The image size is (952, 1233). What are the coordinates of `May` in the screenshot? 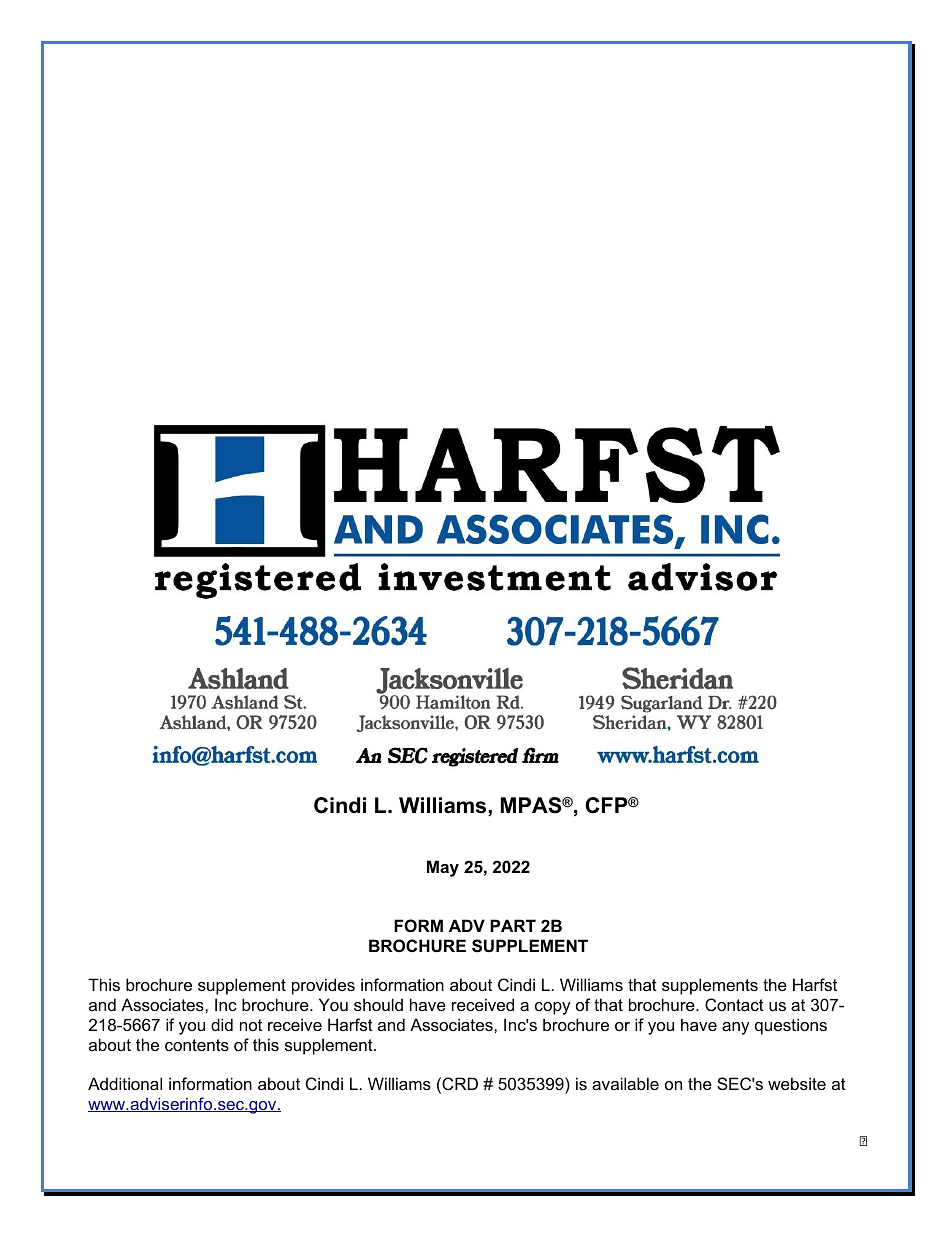 It's located at (443, 868).
